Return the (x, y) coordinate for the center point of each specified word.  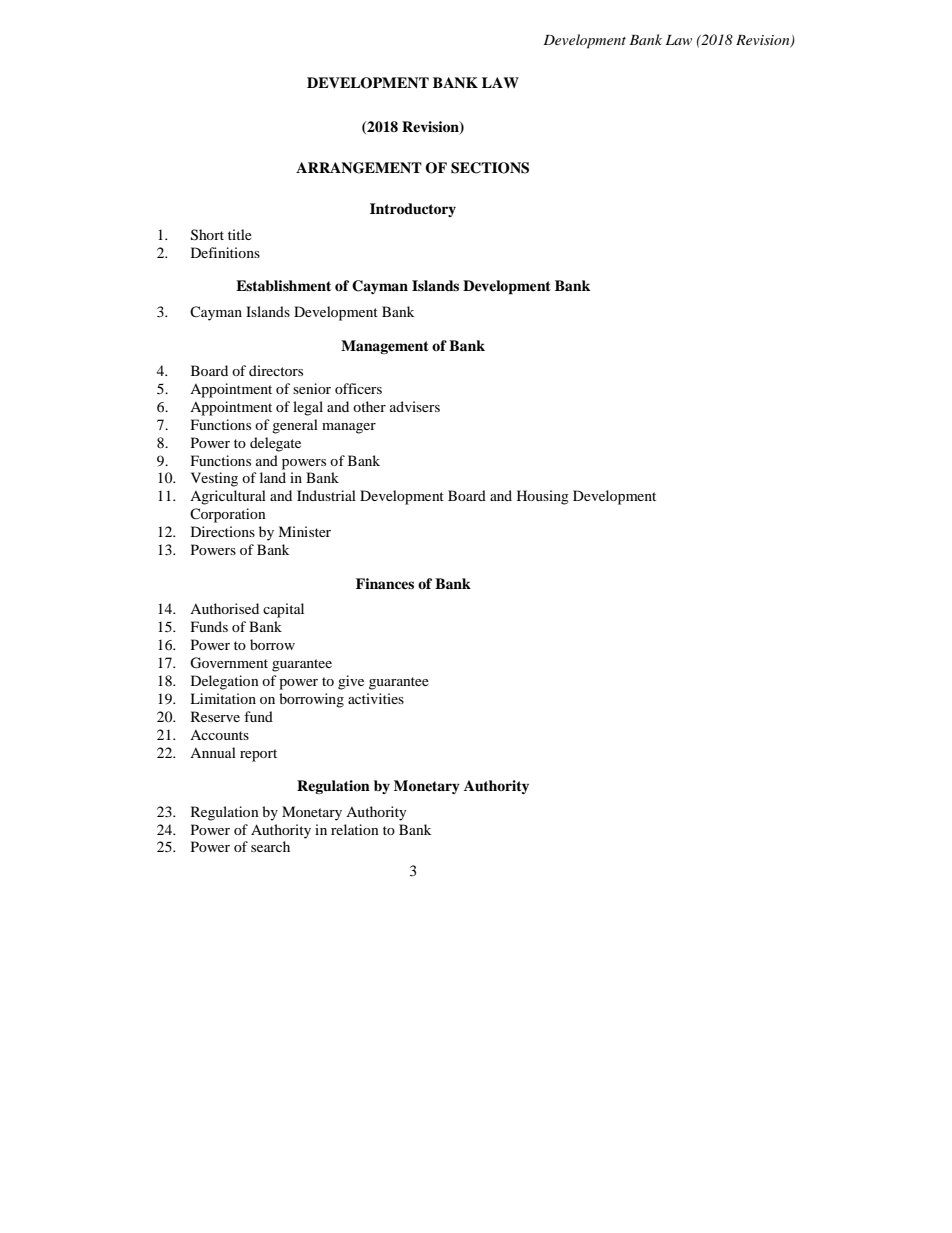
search (270, 846)
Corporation (228, 515)
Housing (543, 497)
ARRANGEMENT (359, 168)
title (240, 234)
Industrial (326, 495)
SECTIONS (490, 168)
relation (355, 829)
